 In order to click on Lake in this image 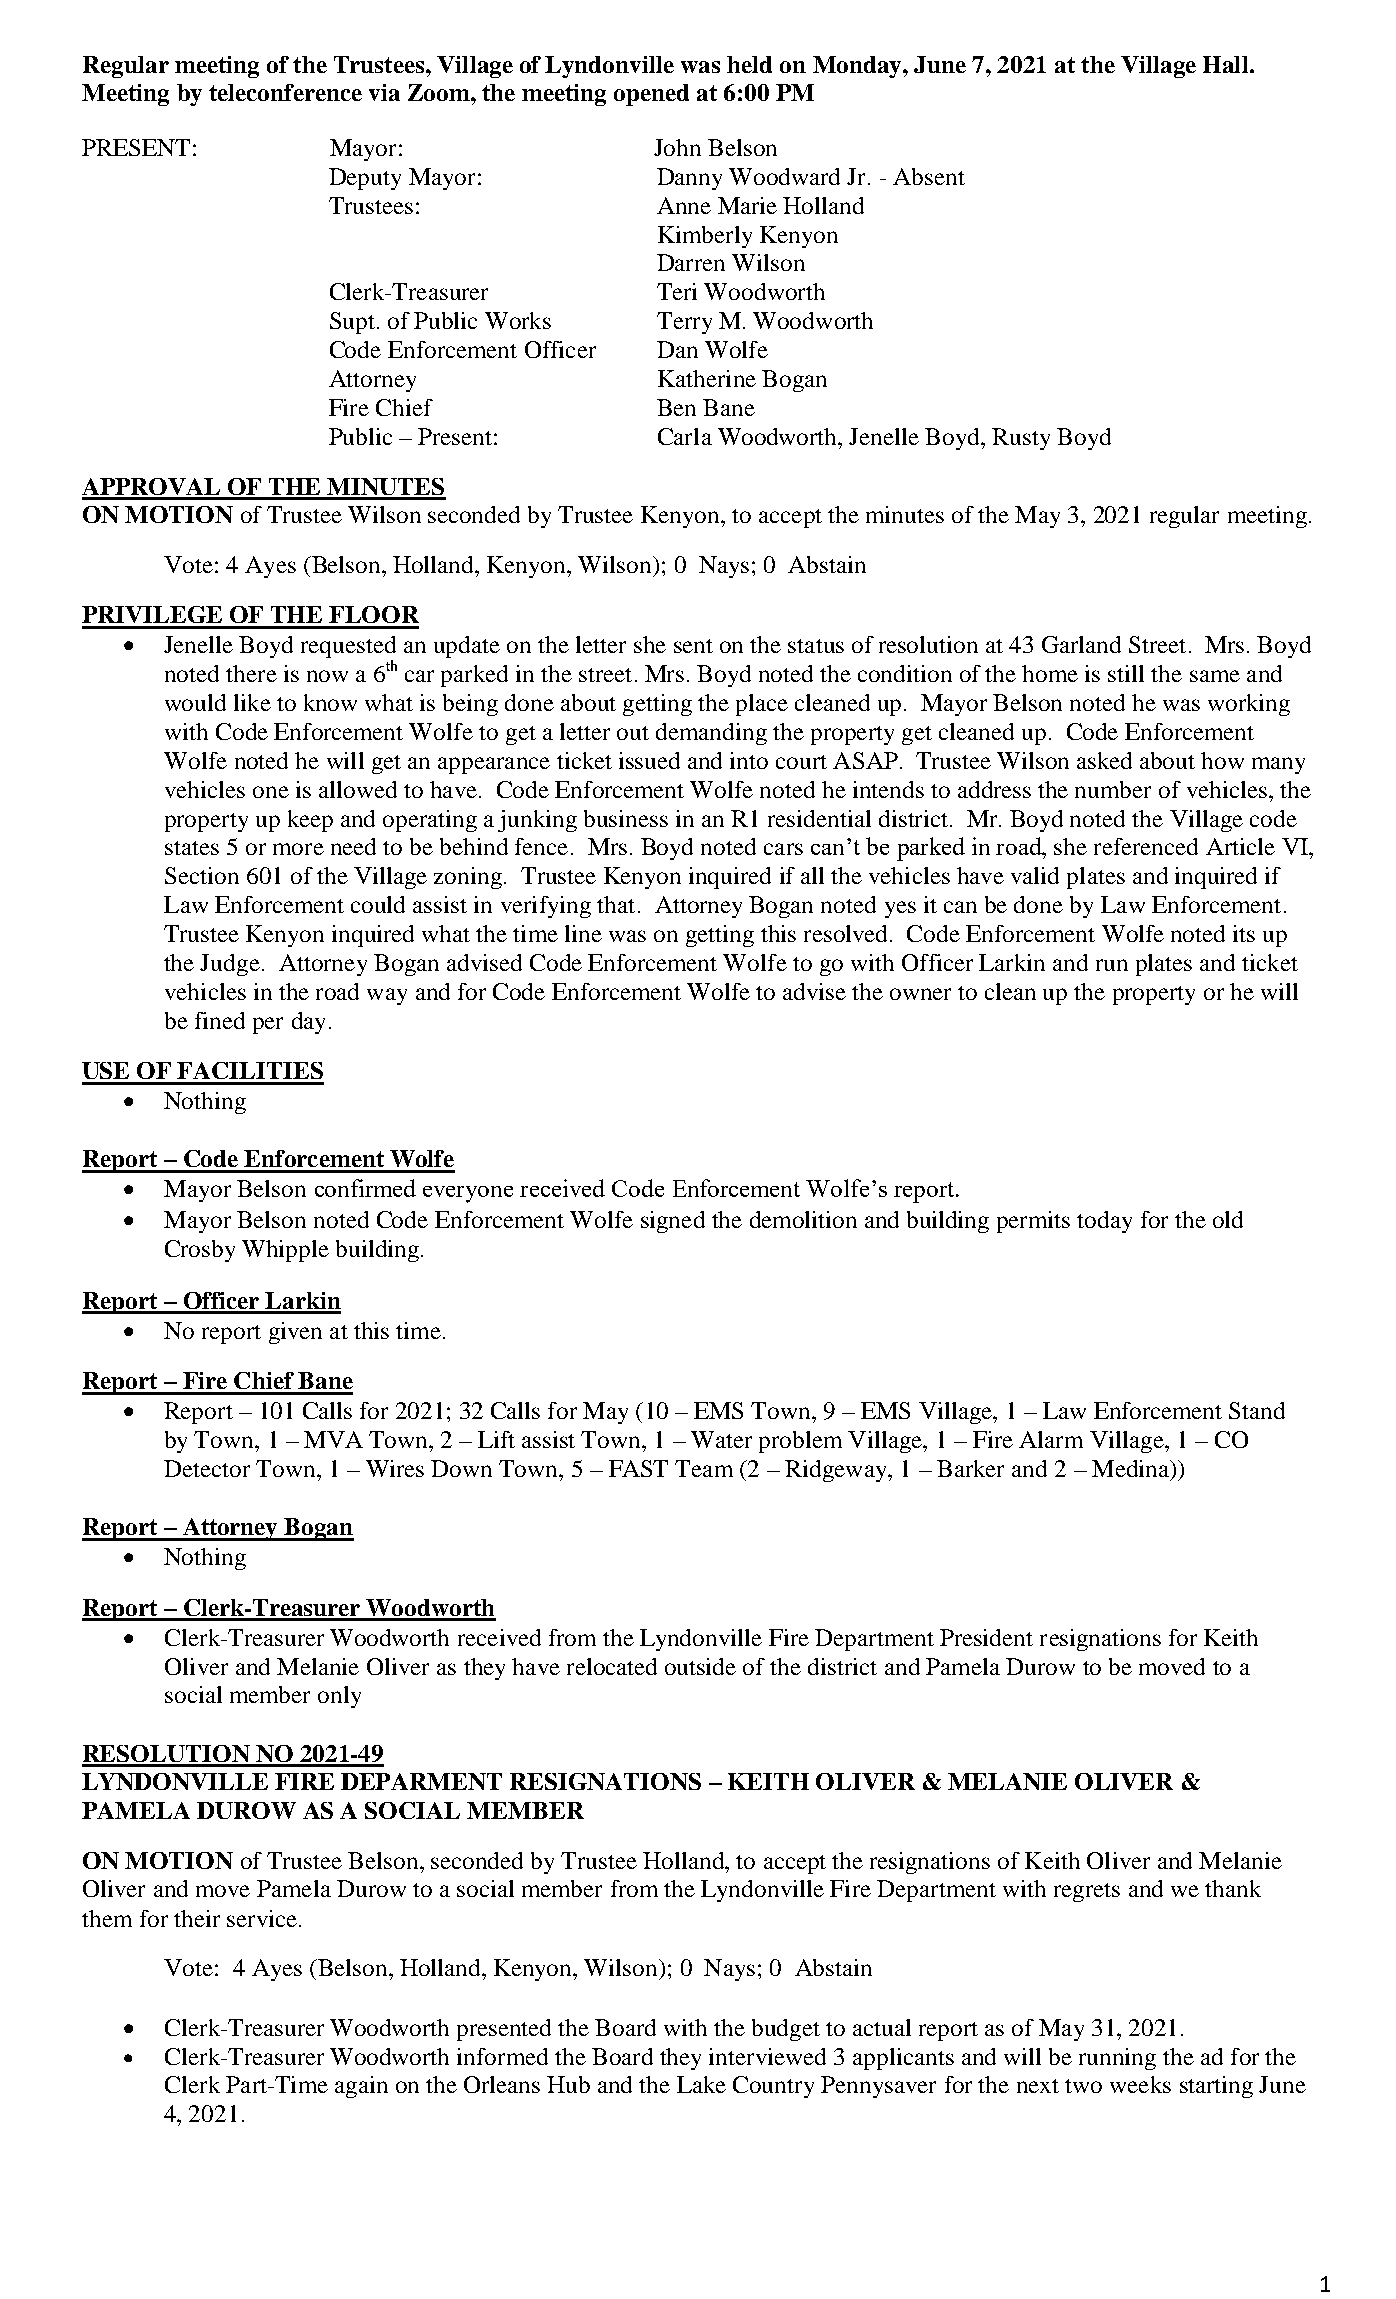, I will do `click(701, 2084)`.
